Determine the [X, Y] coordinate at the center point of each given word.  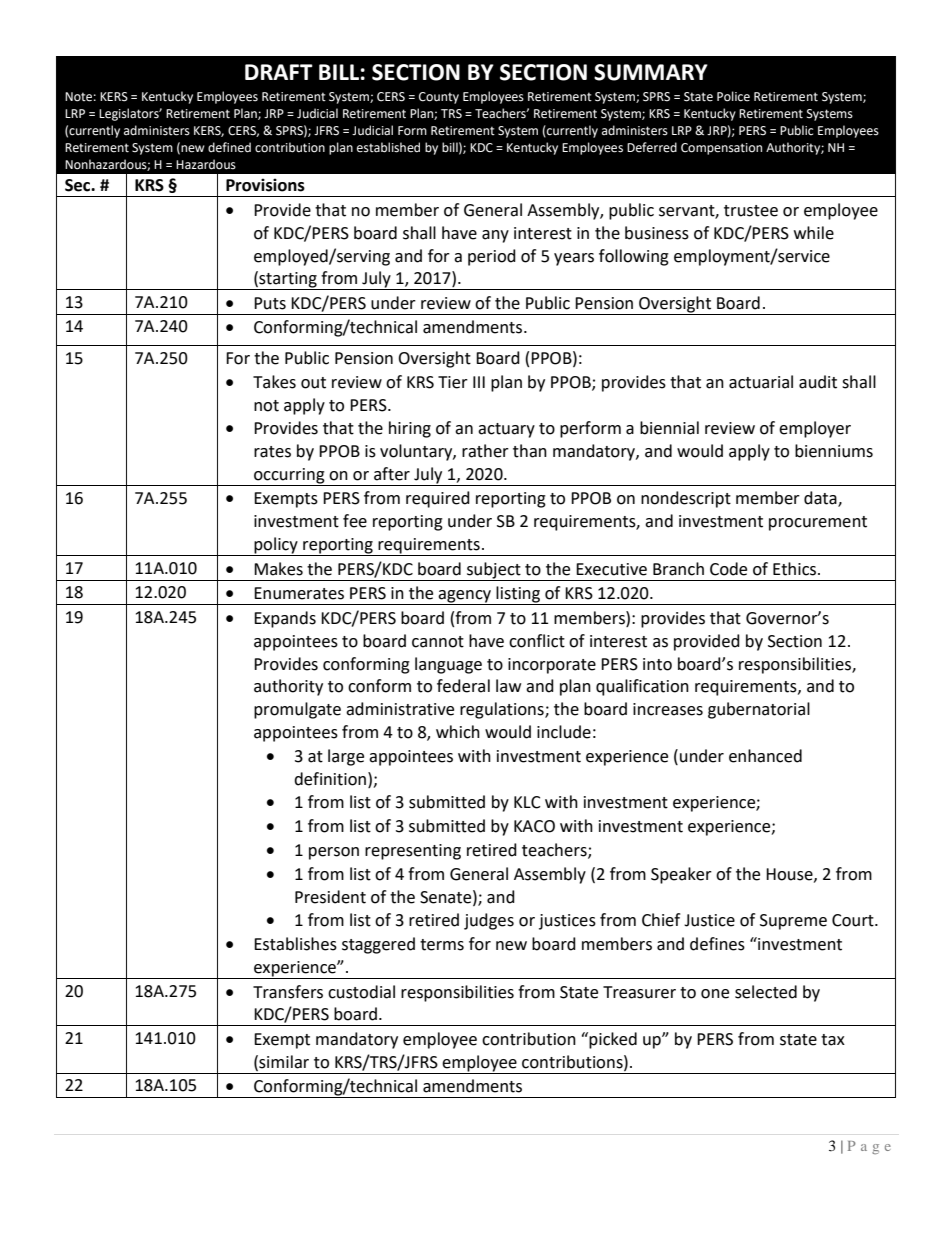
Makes [278, 569]
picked [612, 1040]
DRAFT [279, 72]
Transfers [288, 992]
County [439, 98]
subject [494, 571]
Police [733, 96]
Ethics [796, 569]
